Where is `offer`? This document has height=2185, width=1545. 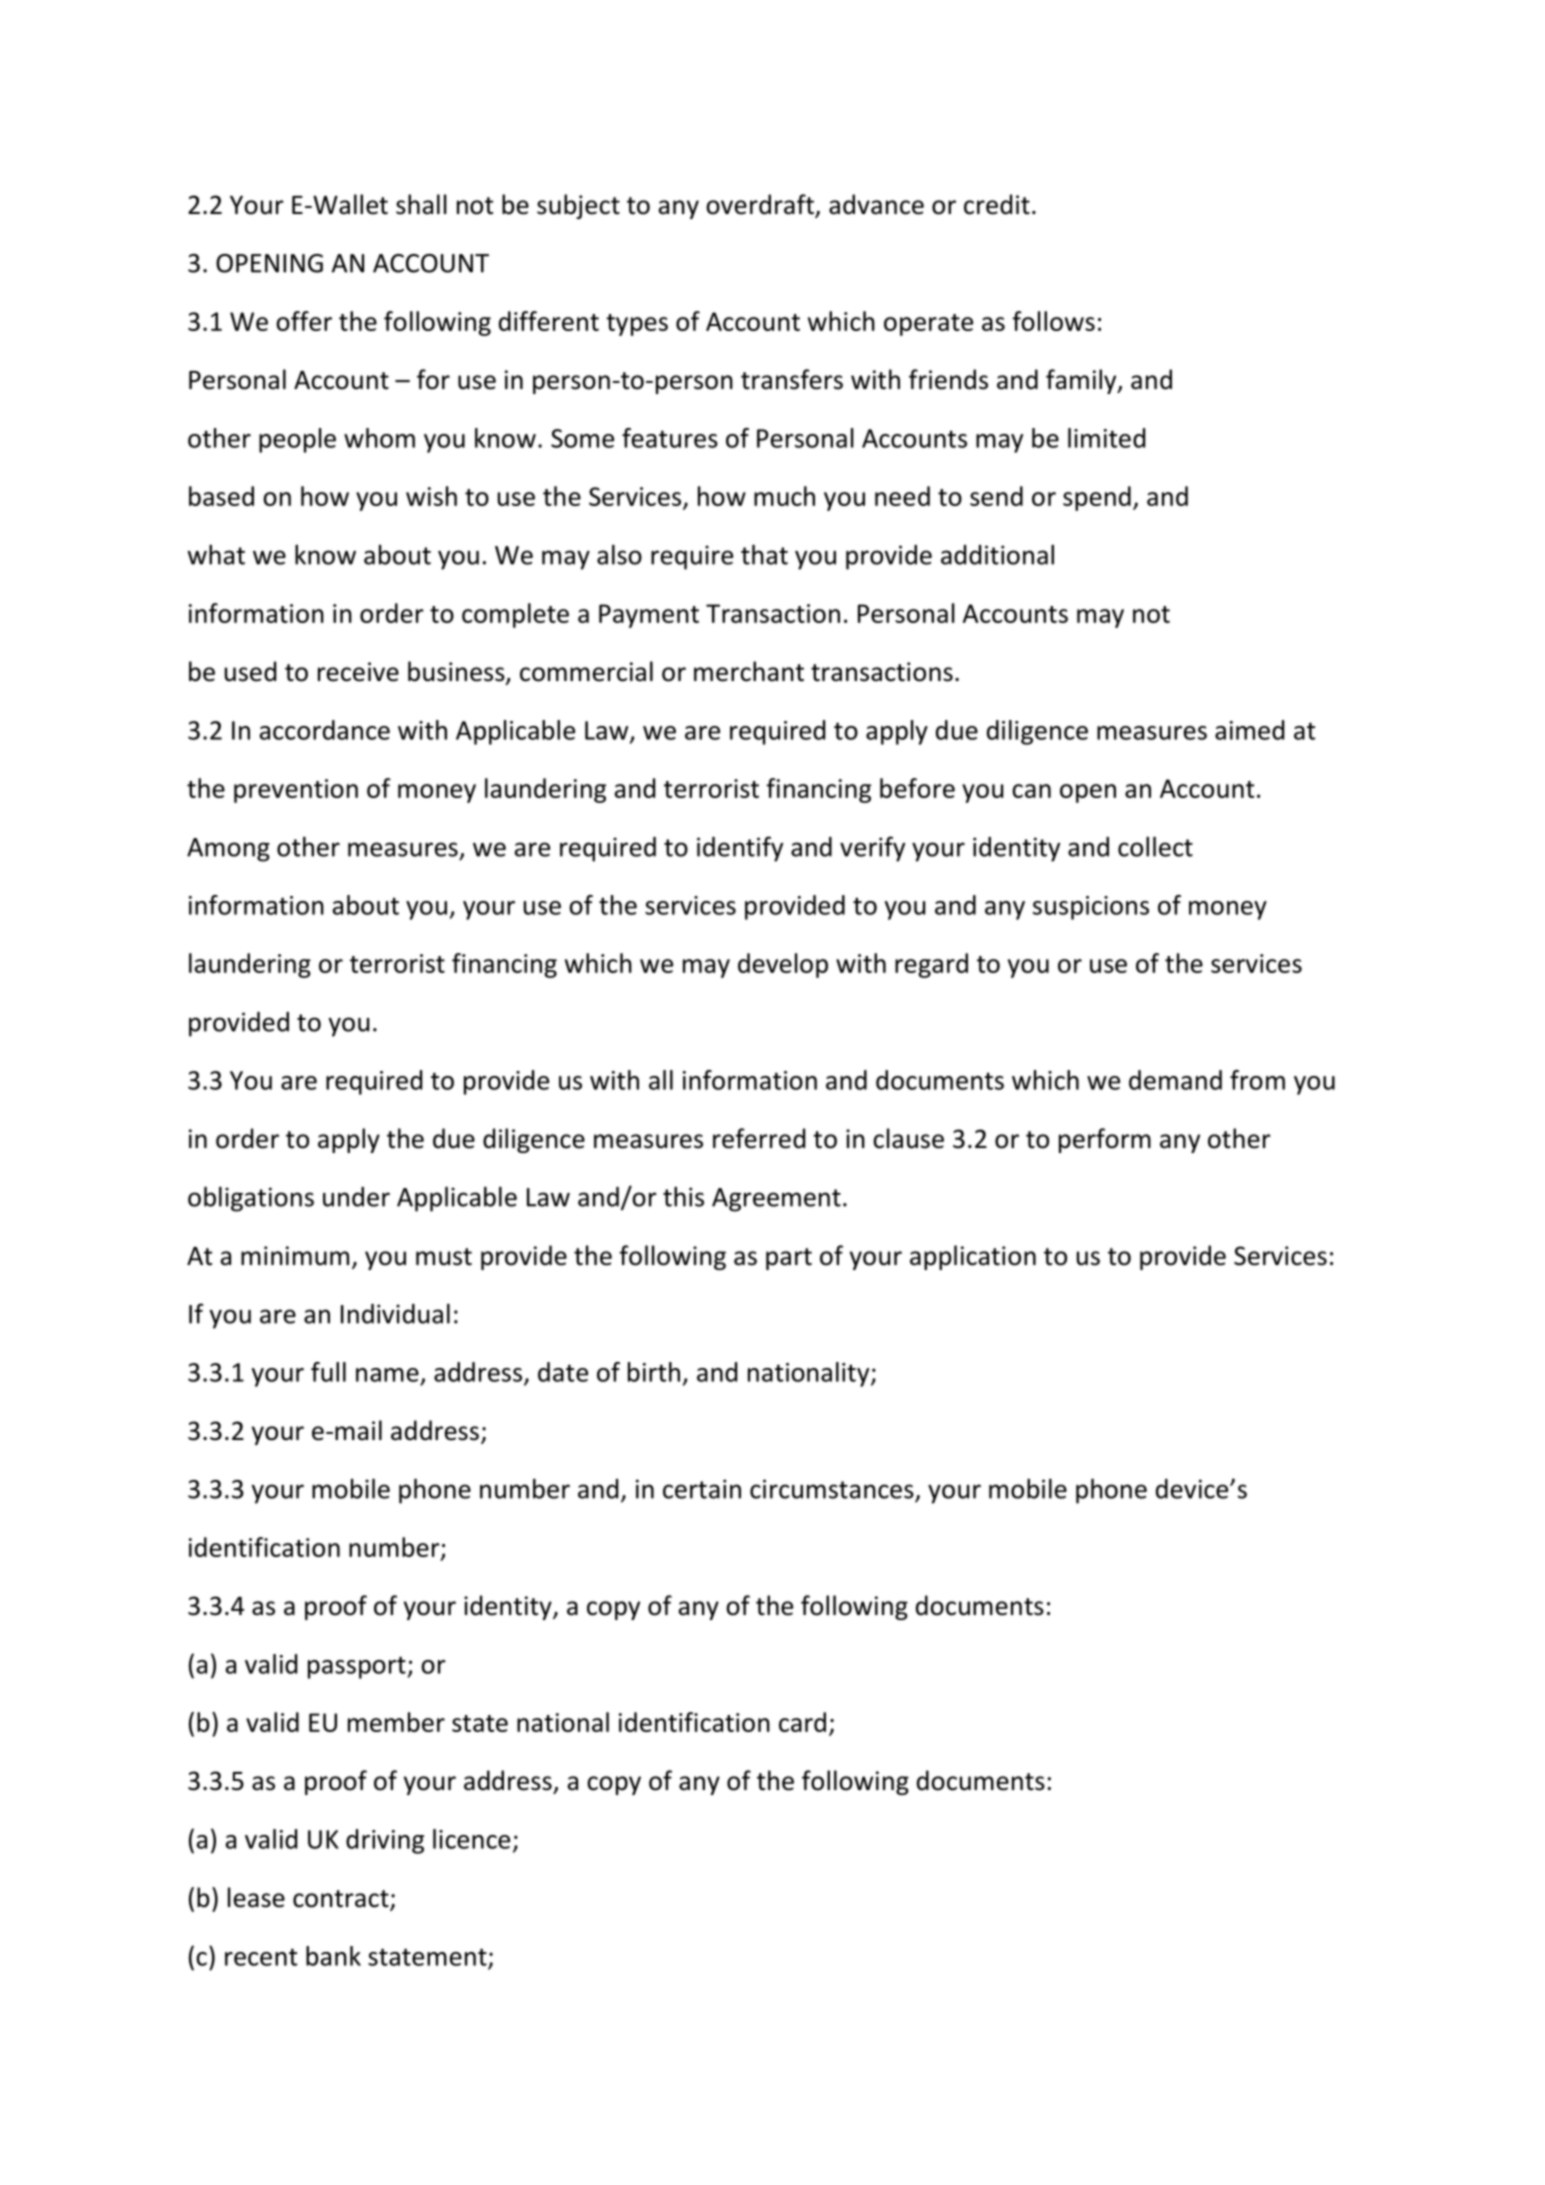 offer is located at coordinates (304, 321).
